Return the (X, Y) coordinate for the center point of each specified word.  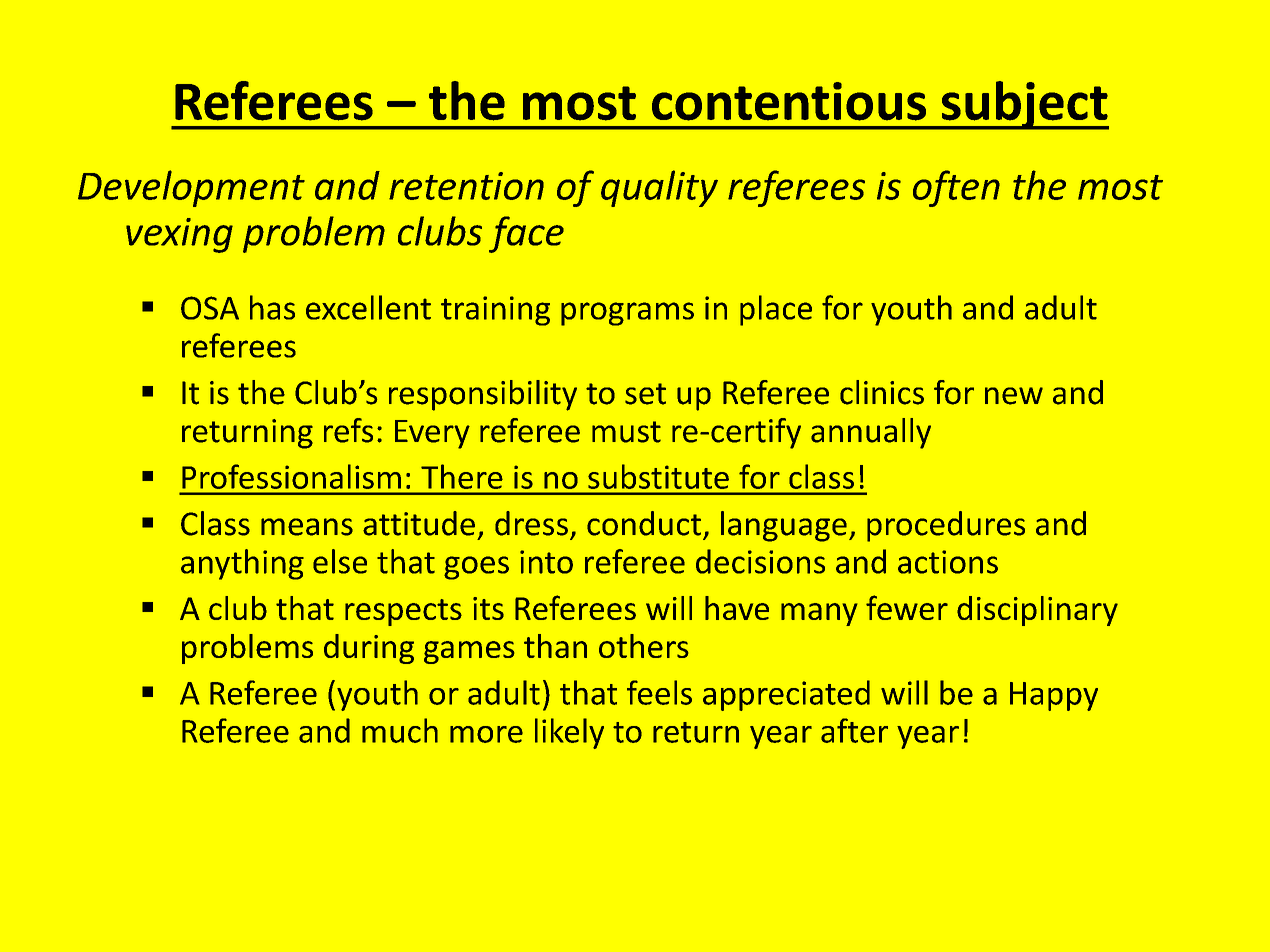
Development (191, 188)
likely (569, 733)
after (854, 730)
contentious (789, 101)
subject (1024, 105)
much (400, 730)
